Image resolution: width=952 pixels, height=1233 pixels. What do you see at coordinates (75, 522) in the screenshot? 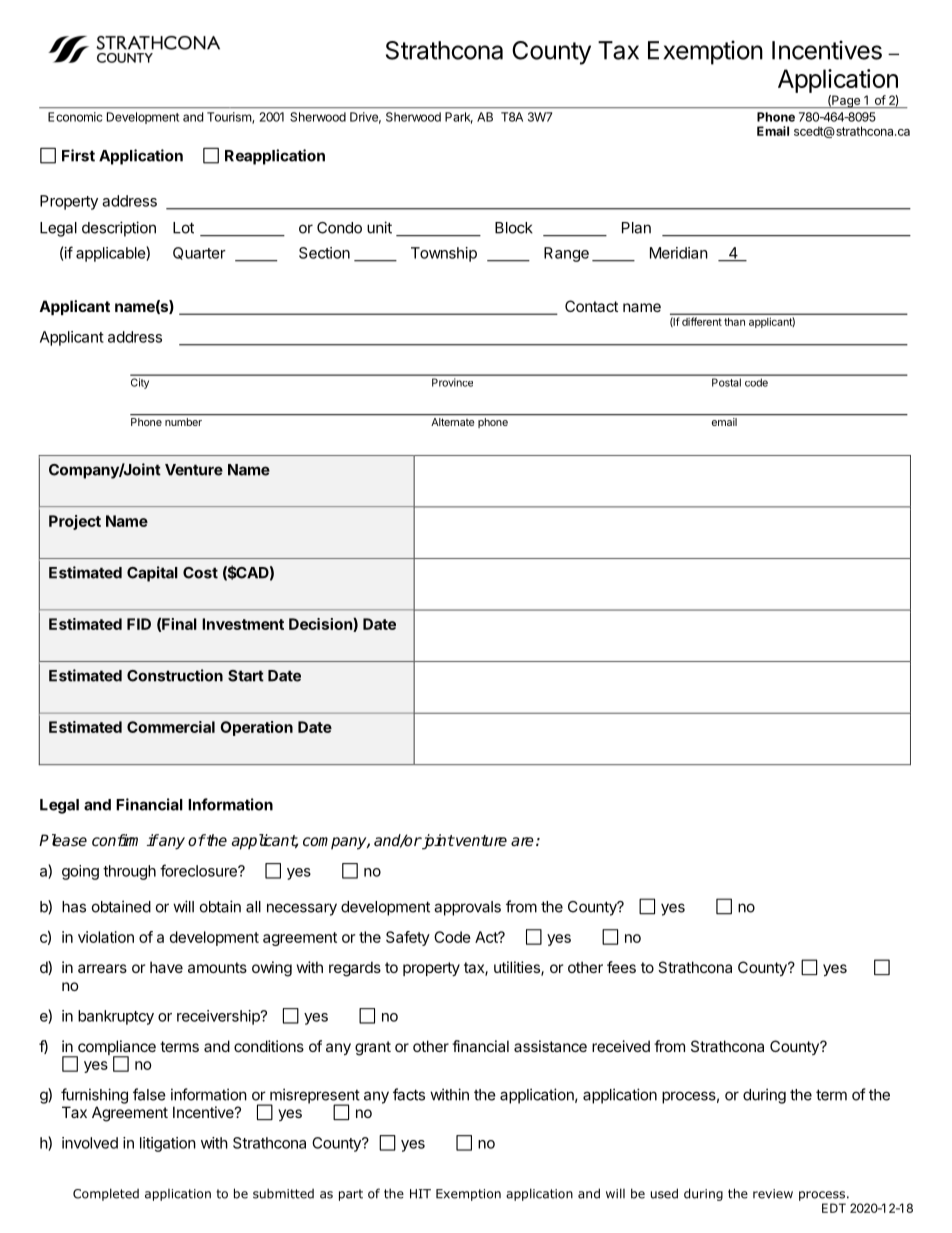
I see `Project` at bounding box center [75, 522].
